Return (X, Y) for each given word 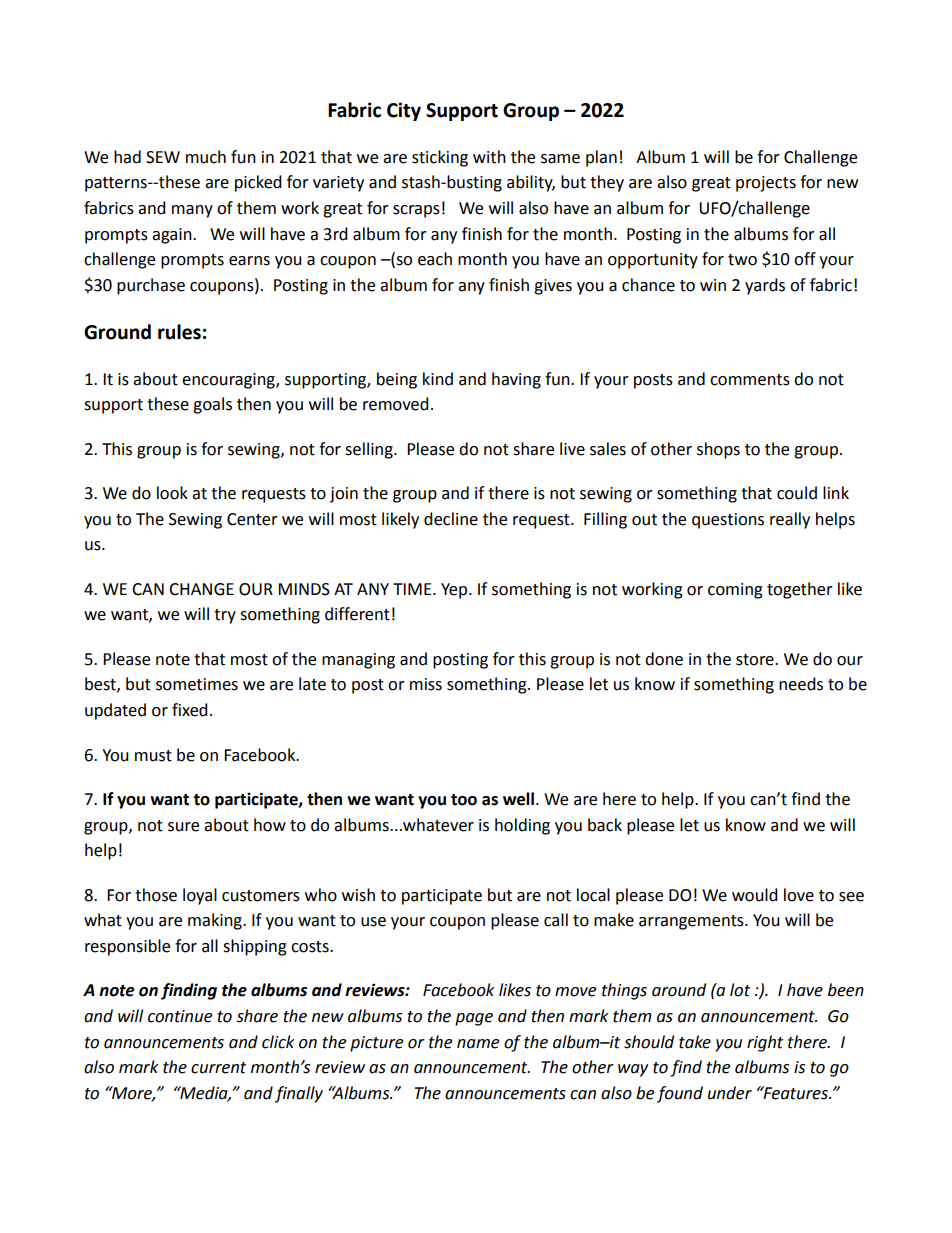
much (206, 157)
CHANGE (201, 589)
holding (522, 826)
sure (183, 827)
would (755, 895)
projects (766, 184)
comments (750, 380)
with (489, 157)
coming (735, 591)
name (478, 1044)
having (516, 380)
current (218, 1068)
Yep (455, 591)
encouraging (229, 381)
